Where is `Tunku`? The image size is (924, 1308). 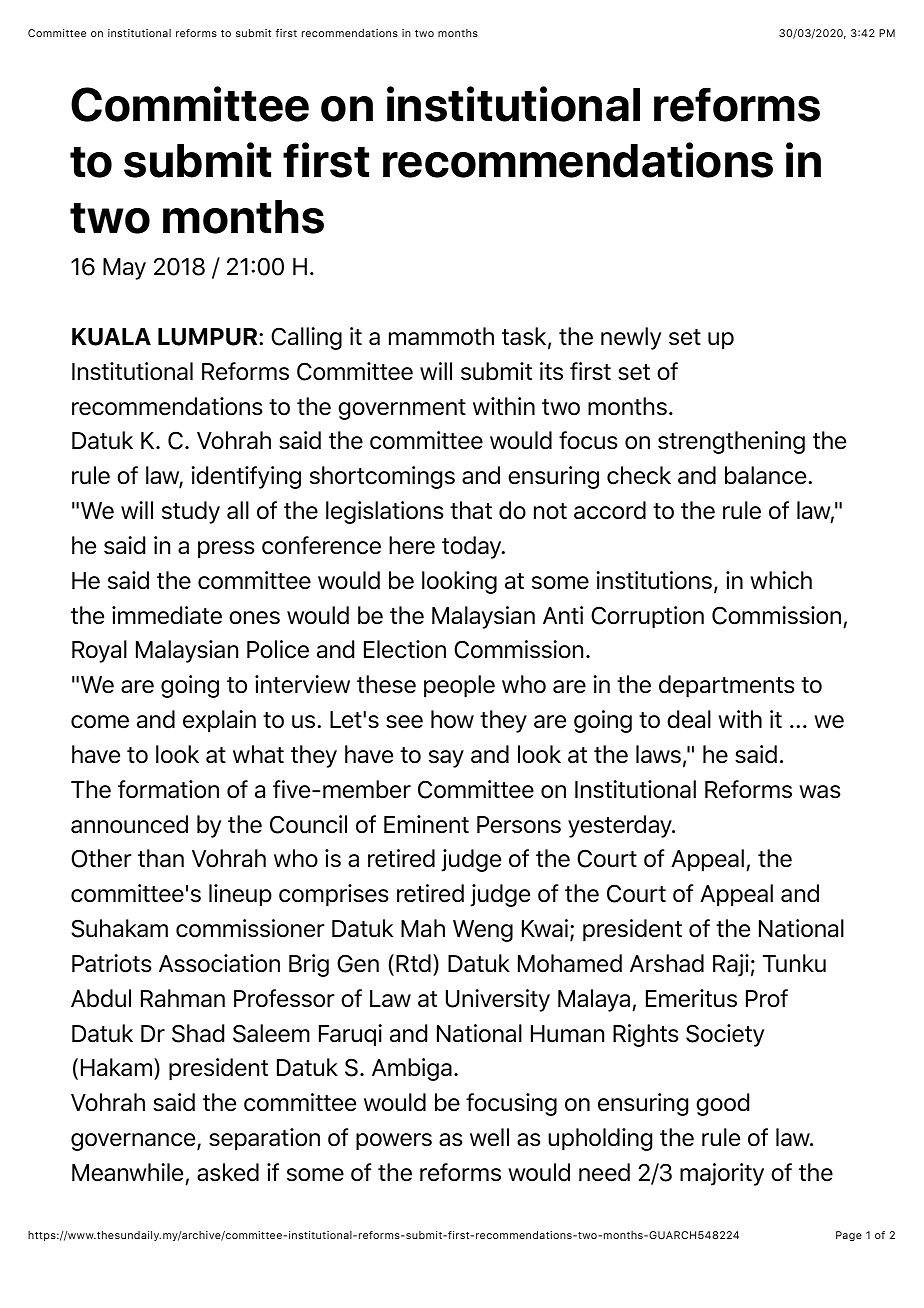
Tunku is located at coordinates (794, 963).
